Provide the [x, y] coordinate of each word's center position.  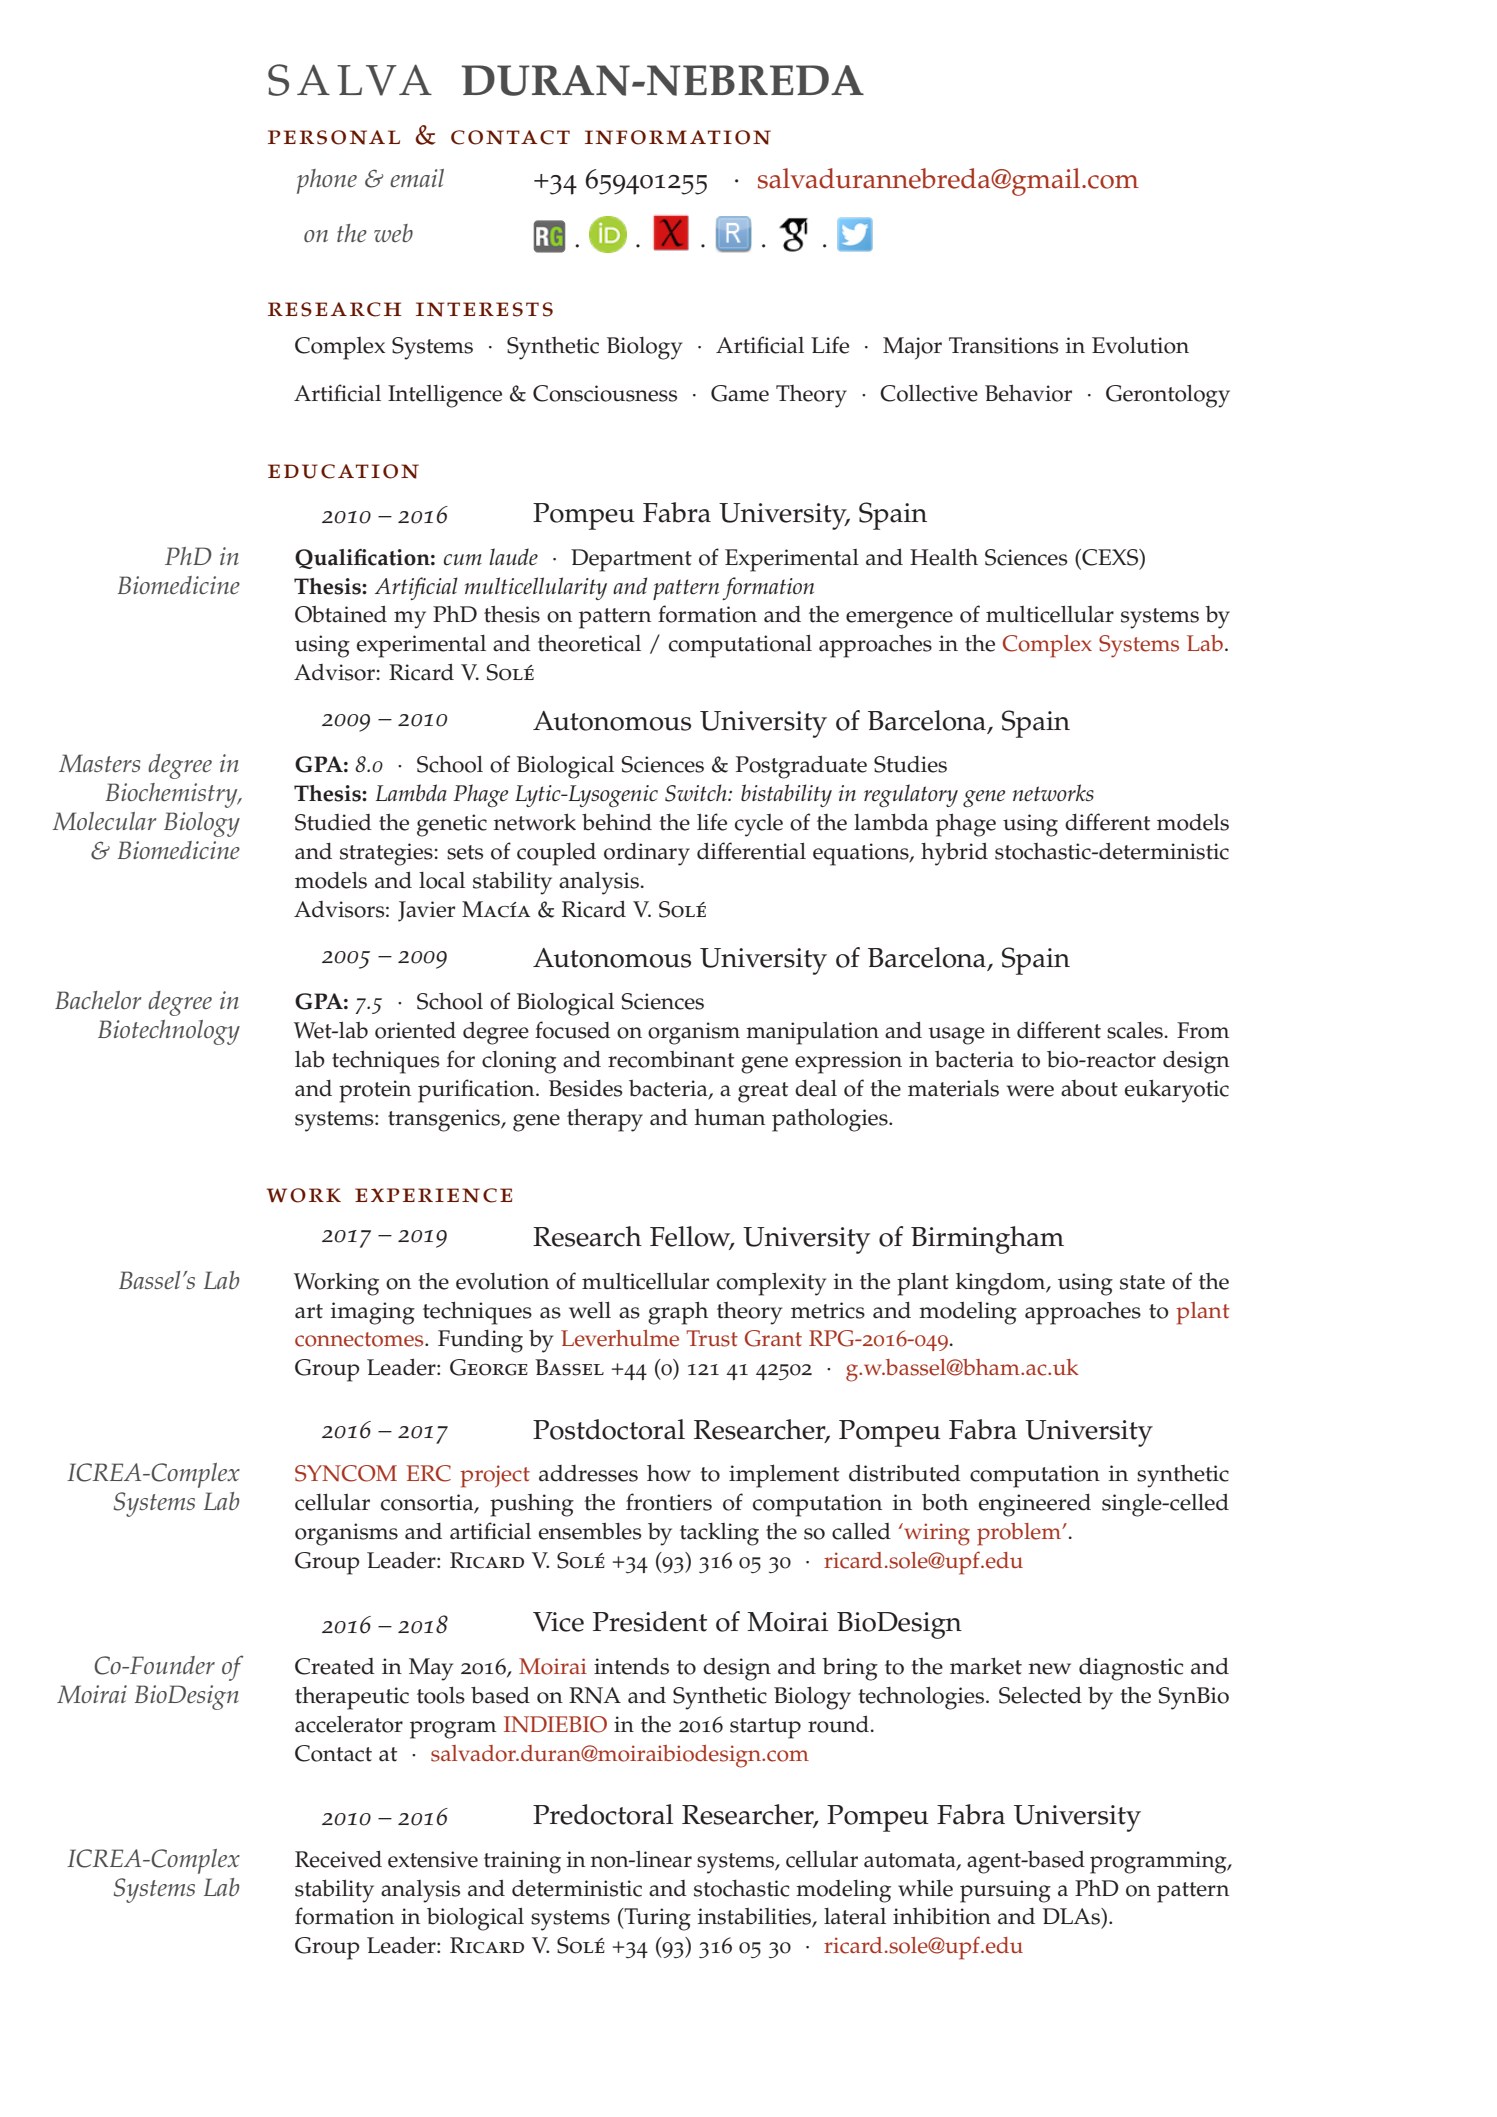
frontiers [669, 1502]
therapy [605, 1120]
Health [944, 557]
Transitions [1004, 345]
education [343, 471]
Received [338, 1859]
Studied [333, 822]
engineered [1035, 1505]
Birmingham [987, 1240]
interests [484, 309]
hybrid [954, 854]
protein [375, 1091]
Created [335, 1666]
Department [631, 560]
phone [327, 181]
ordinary [647, 854]
